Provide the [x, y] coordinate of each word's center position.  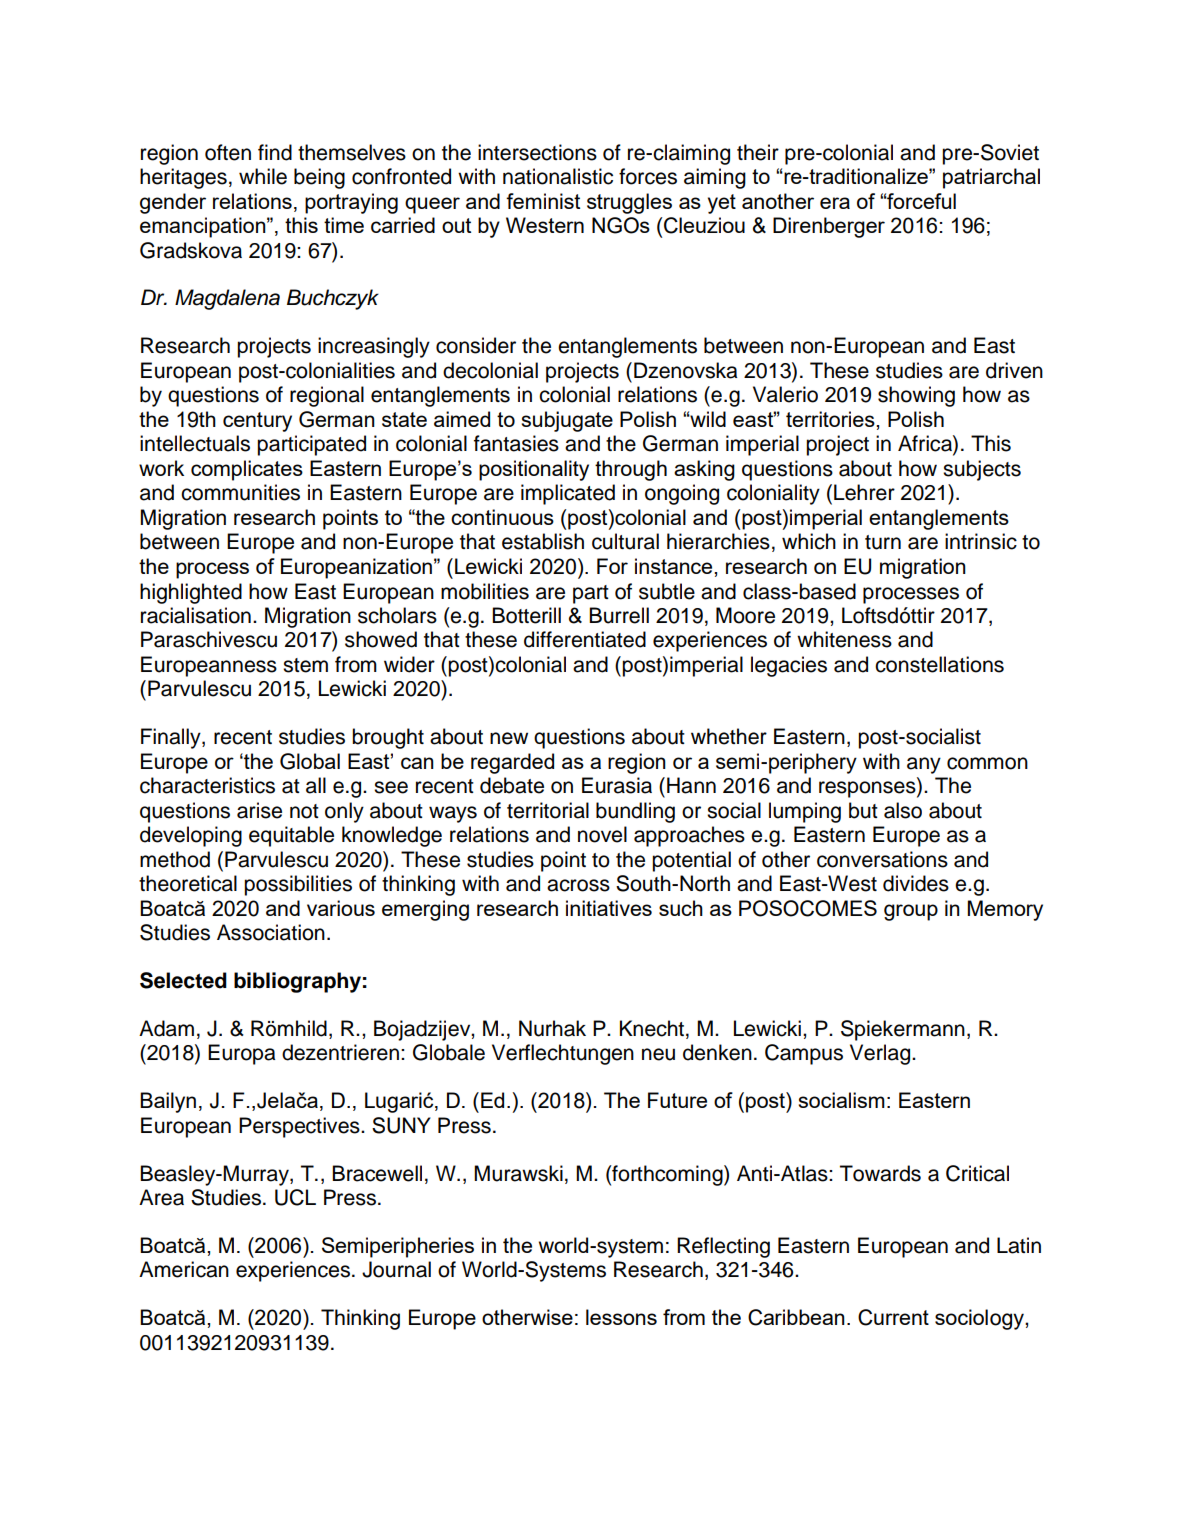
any [924, 765]
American [184, 1269]
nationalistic [558, 176]
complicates [247, 470]
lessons [621, 1317]
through [631, 470]
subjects [982, 470]
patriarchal [991, 178]
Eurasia [617, 785]
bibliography [297, 982]
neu [658, 1054]
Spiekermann [903, 1030]
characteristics [207, 785]
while [263, 176]
